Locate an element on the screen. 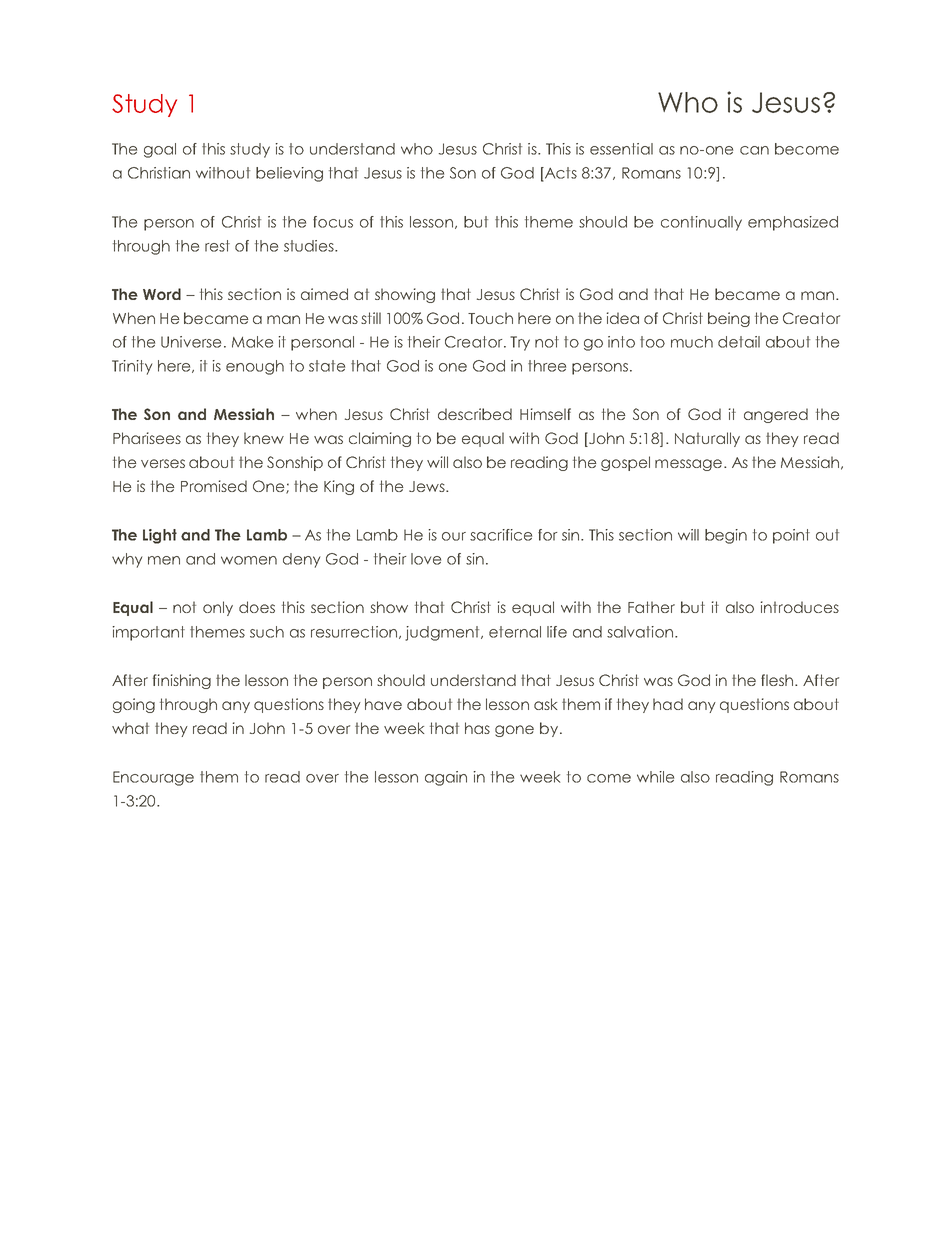 The height and width of the screenshot is (1233, 952). Acts is located at coordinates (560, 174).
